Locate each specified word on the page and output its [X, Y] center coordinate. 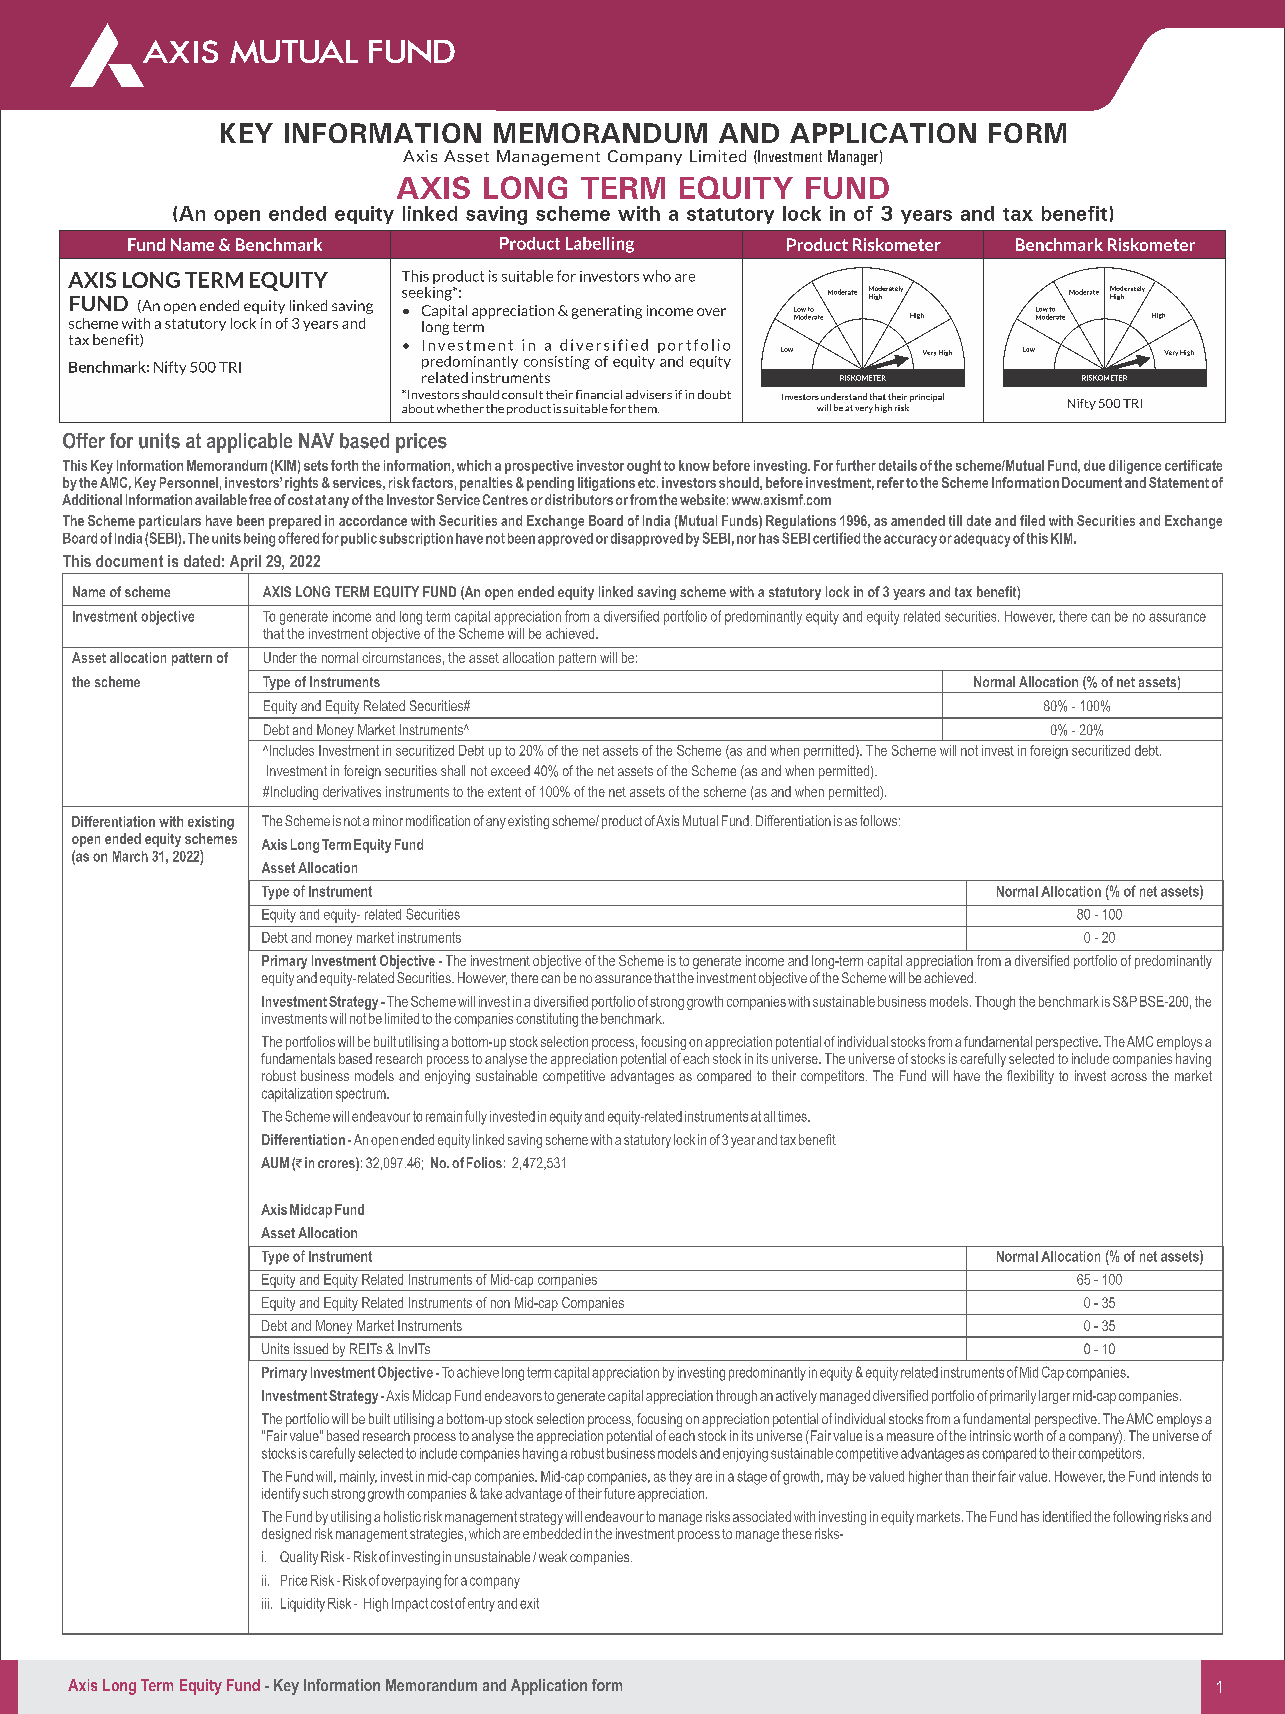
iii [265, 1603]
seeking [428, 294]
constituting [547, 1020]
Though [995, 1003]
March [130, 856]
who [657, 276]
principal [927, 397]
